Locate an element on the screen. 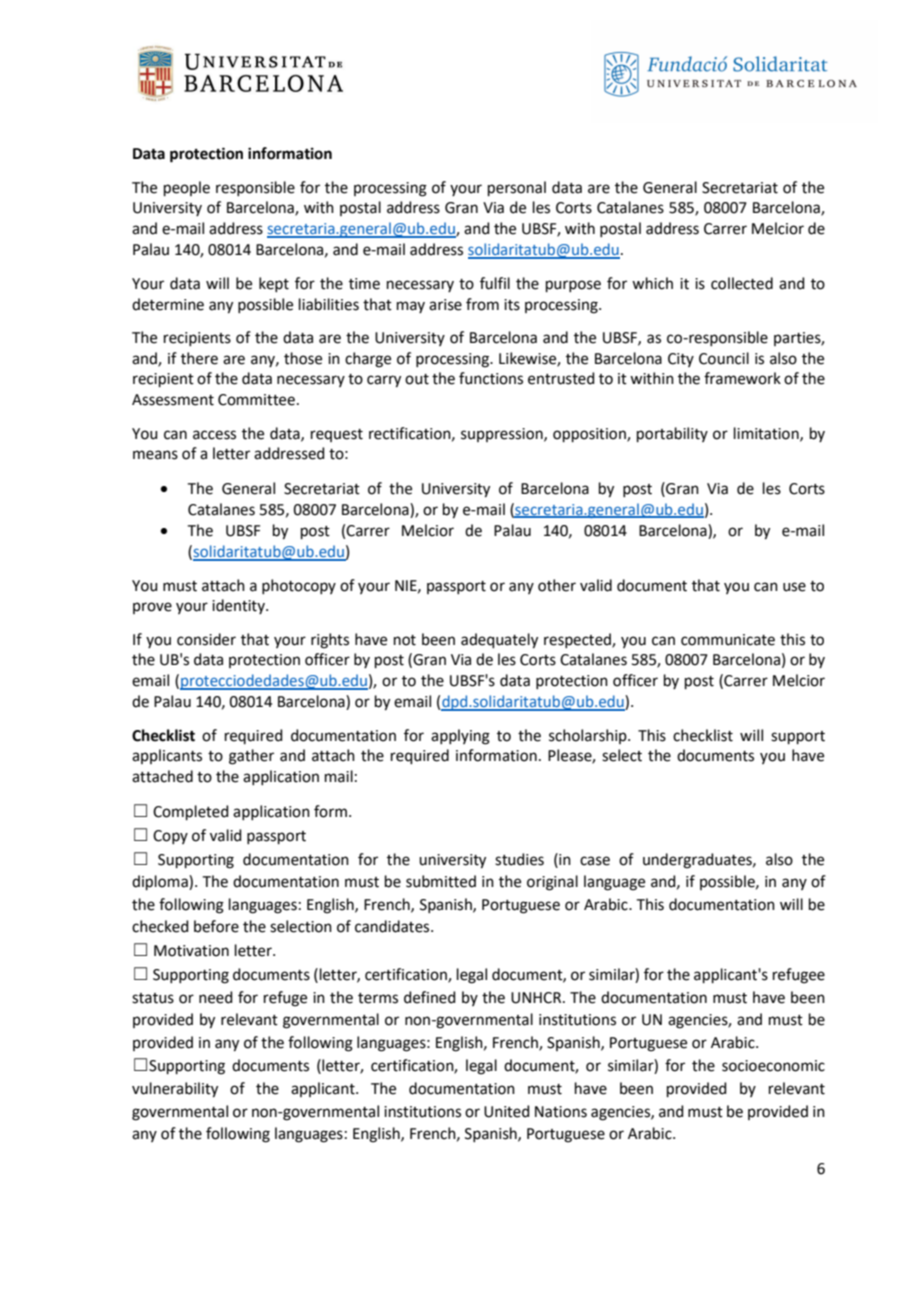  vulnerability is located at coordinates (175, 1090).
